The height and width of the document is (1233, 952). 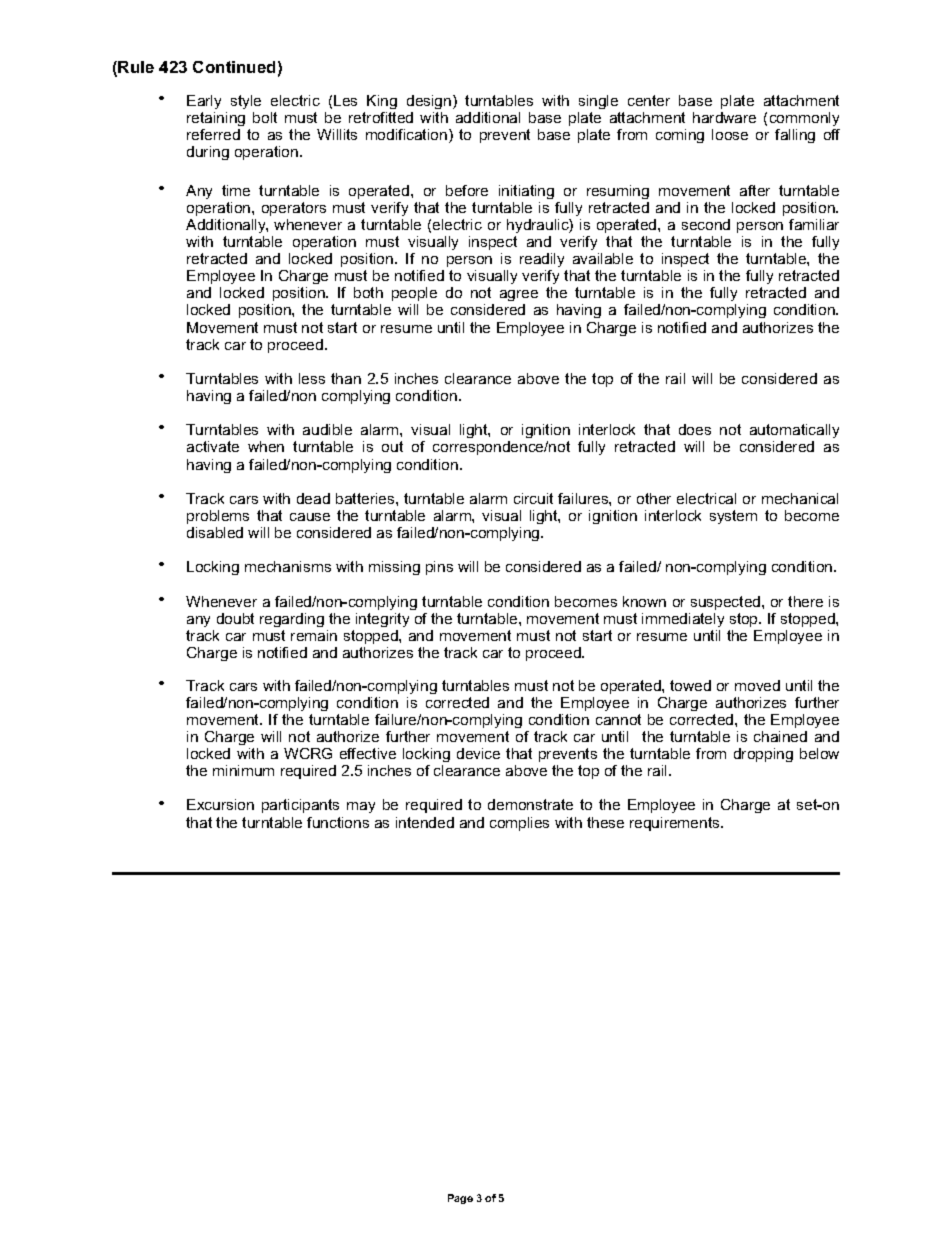 What do you see at coordinates (439, 568) in the document?
I see `pins` at bounding box center [439, 568].
